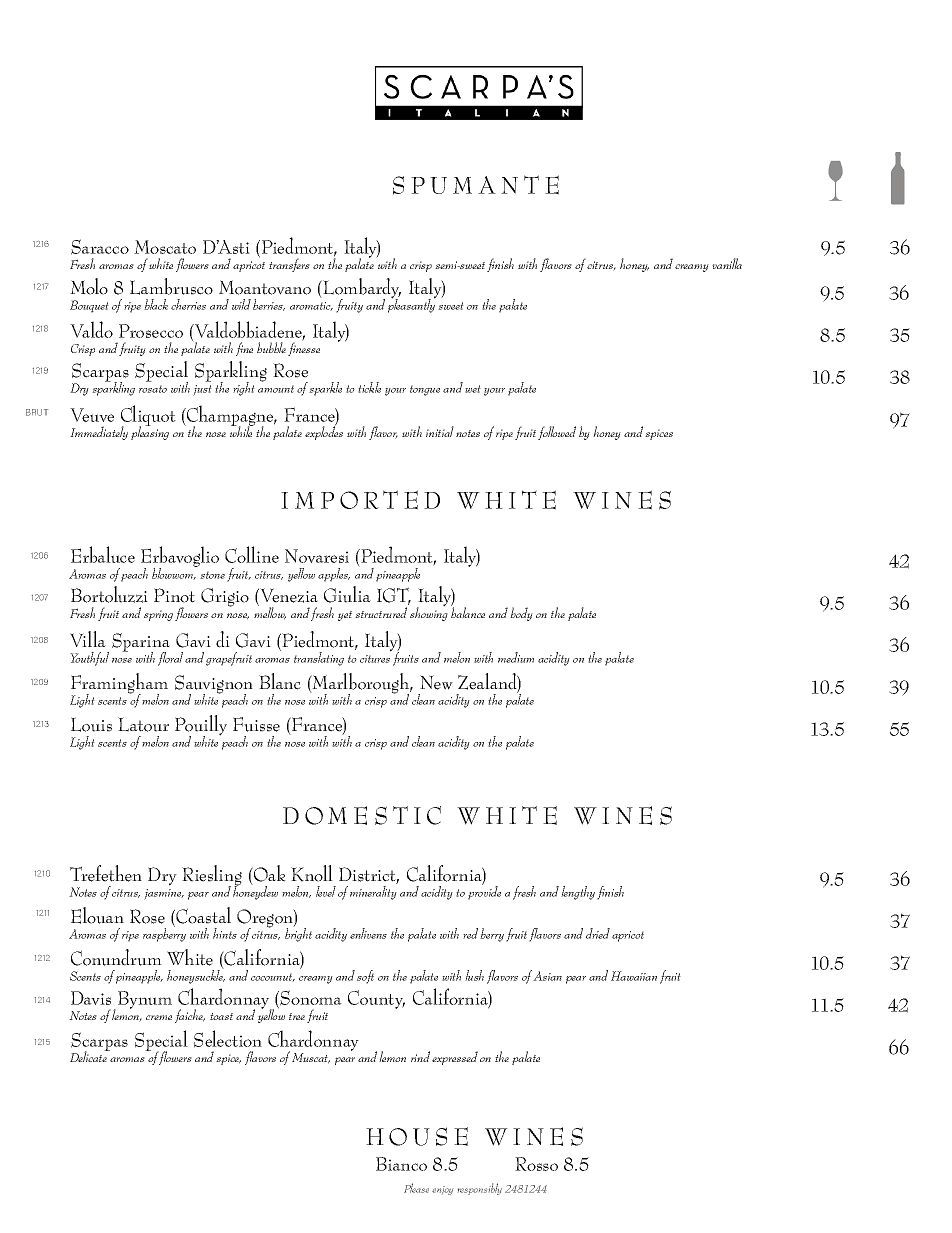 The image size is (952, 1233). What do you see at coordinates (312, 873) in the page?
I see `Knoll` at bounding box center [312, 873].
